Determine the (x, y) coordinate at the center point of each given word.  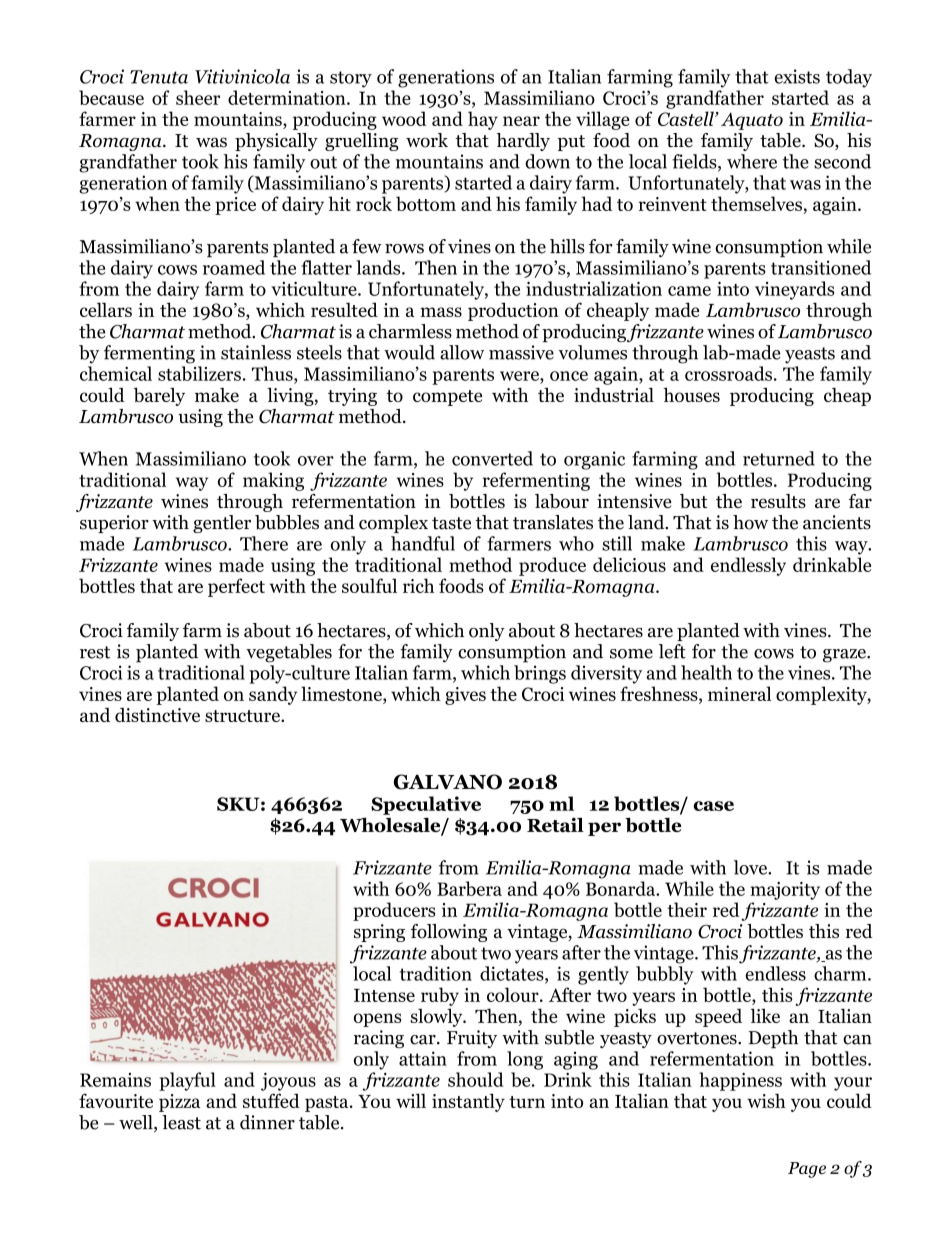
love (751, 867)
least (181, 1122)
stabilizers (199, 373)
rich (418, 585)
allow (462, 352)
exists (797, 76)
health (706, 672)
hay (483, 120)
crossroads (728, 373)
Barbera (469, 888)
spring (379, 933)
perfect (236, 587)
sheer (198, 97)
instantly (468, 1102)
